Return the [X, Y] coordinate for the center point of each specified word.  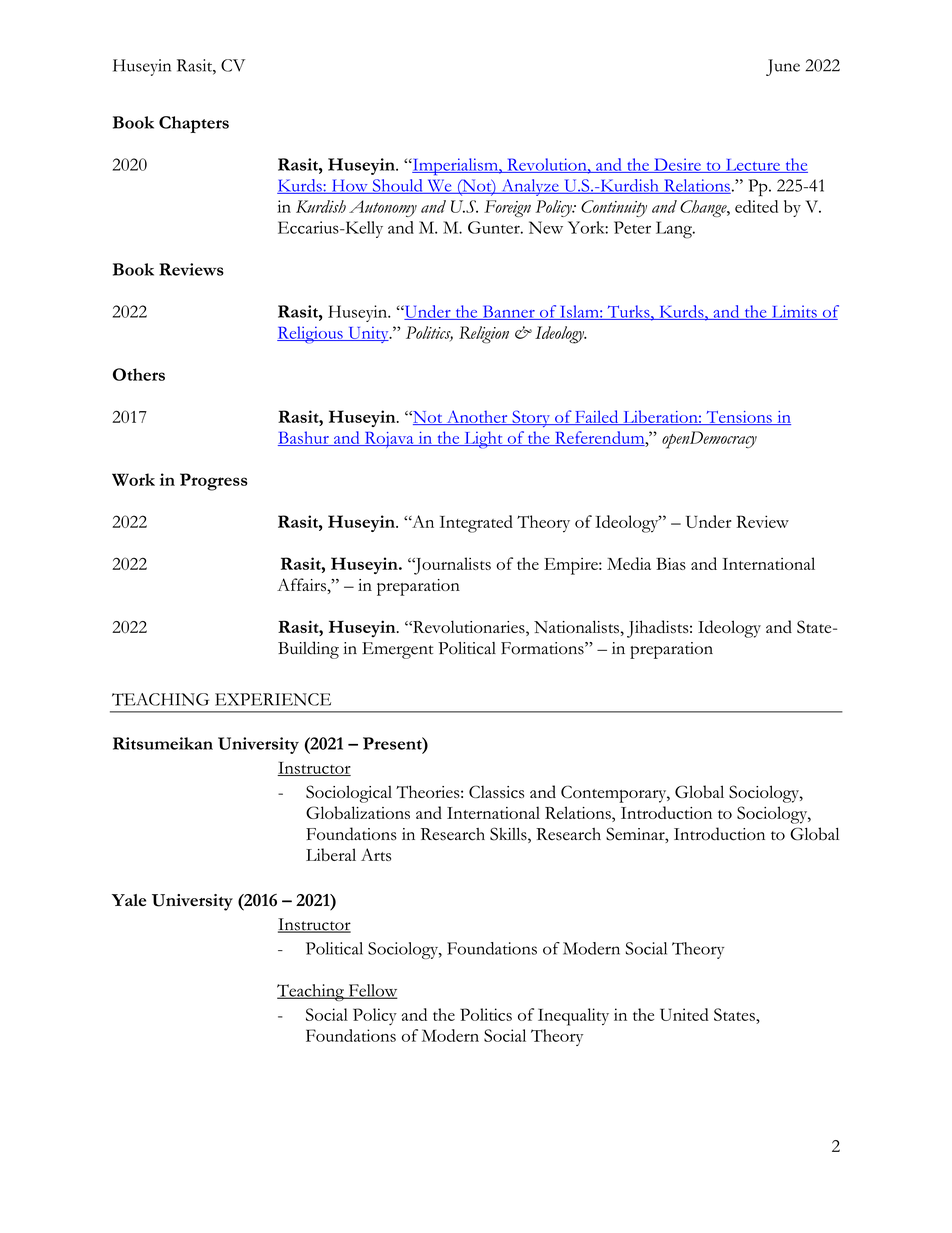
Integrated [476, 524]
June [783, 67]
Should [397, 186]
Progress [214, 482]
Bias [671, 563]
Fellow [372, 991]
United [684, 1014]
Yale [129, 900]
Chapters [194, 124]
